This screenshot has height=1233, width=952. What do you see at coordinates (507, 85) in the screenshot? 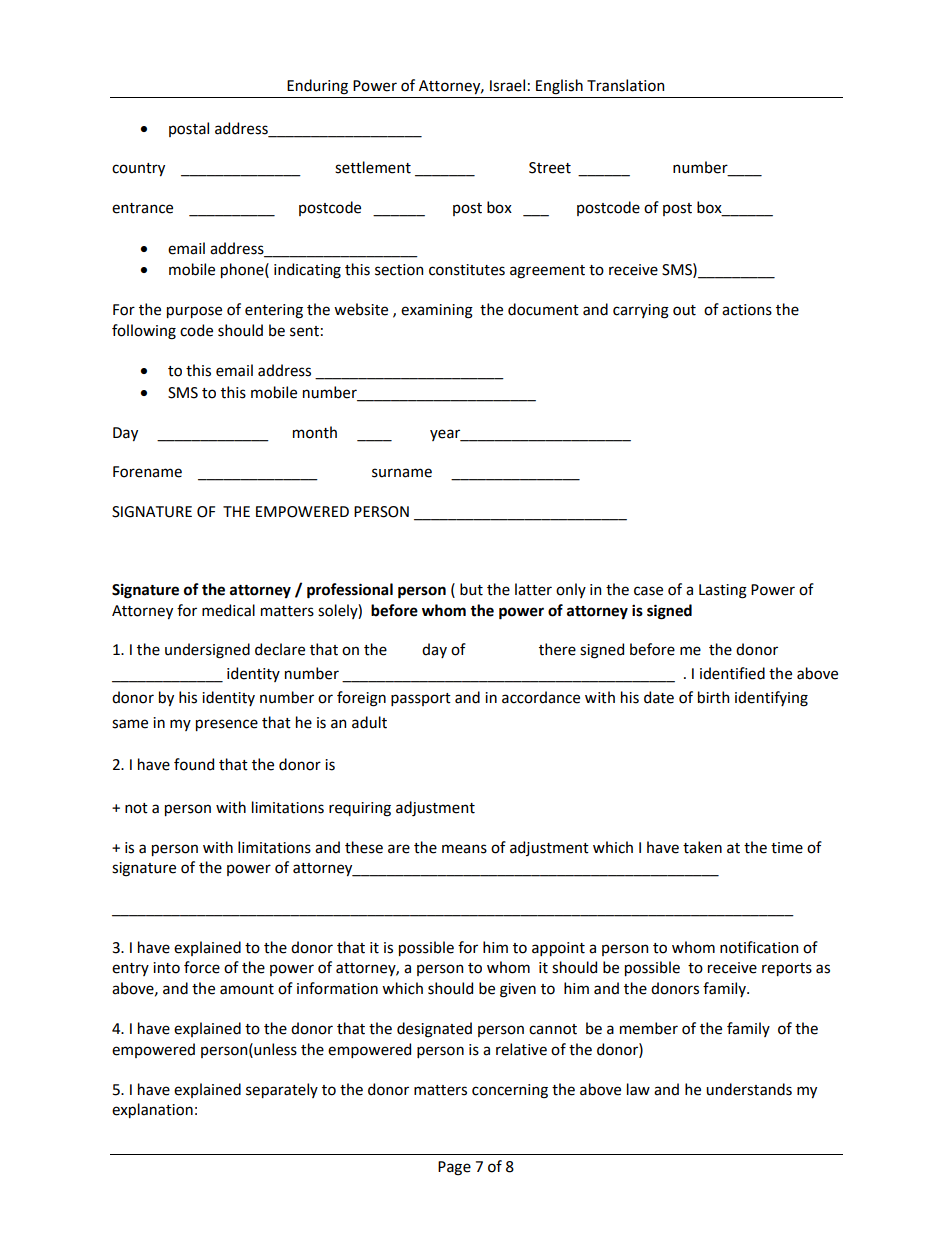
I see `Israel` at bounding box center [507, 85].
